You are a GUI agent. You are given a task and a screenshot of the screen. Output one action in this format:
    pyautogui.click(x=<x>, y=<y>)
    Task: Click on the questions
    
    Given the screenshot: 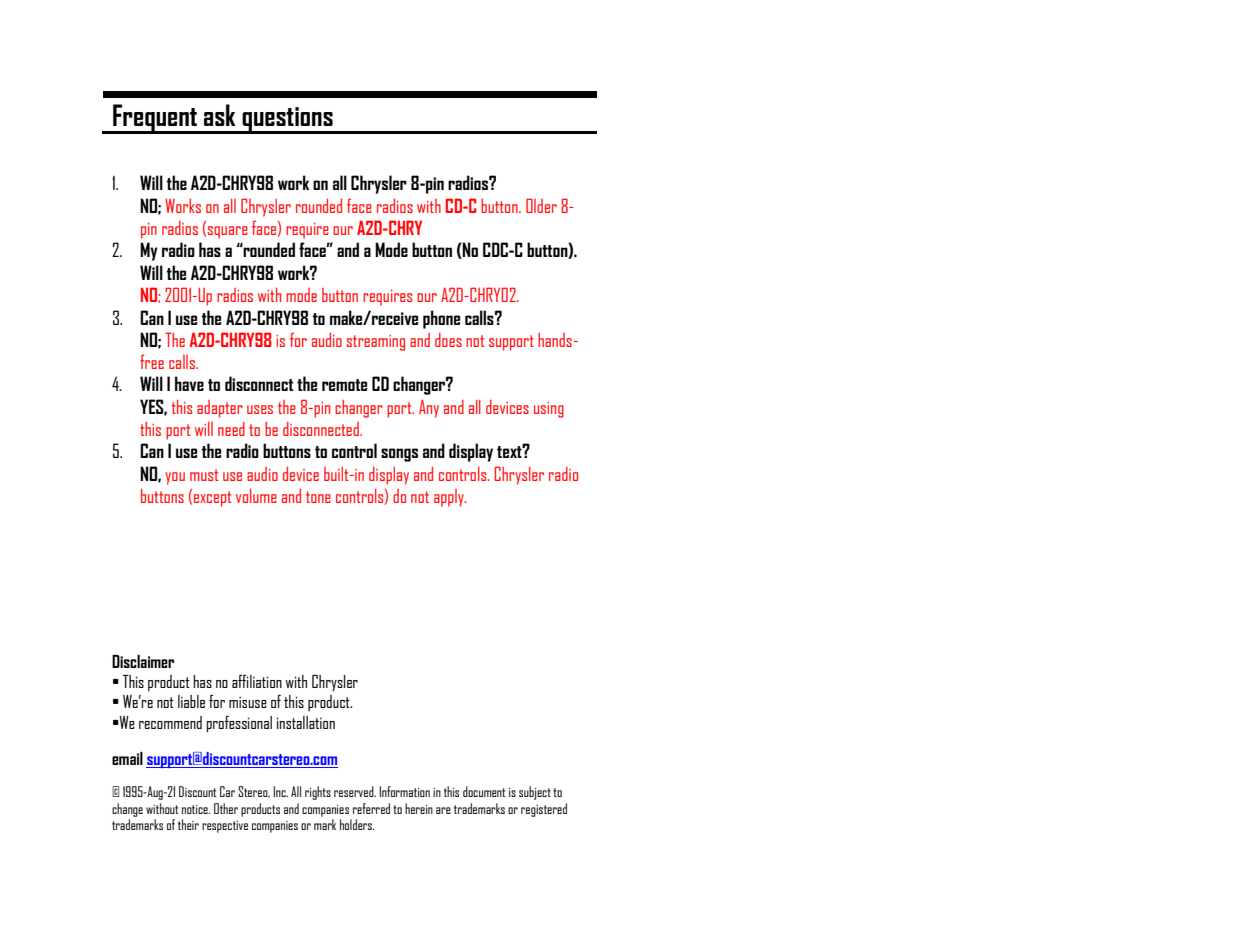 What is the action you would take?
    pyautogui.click(x=287, y=120)
